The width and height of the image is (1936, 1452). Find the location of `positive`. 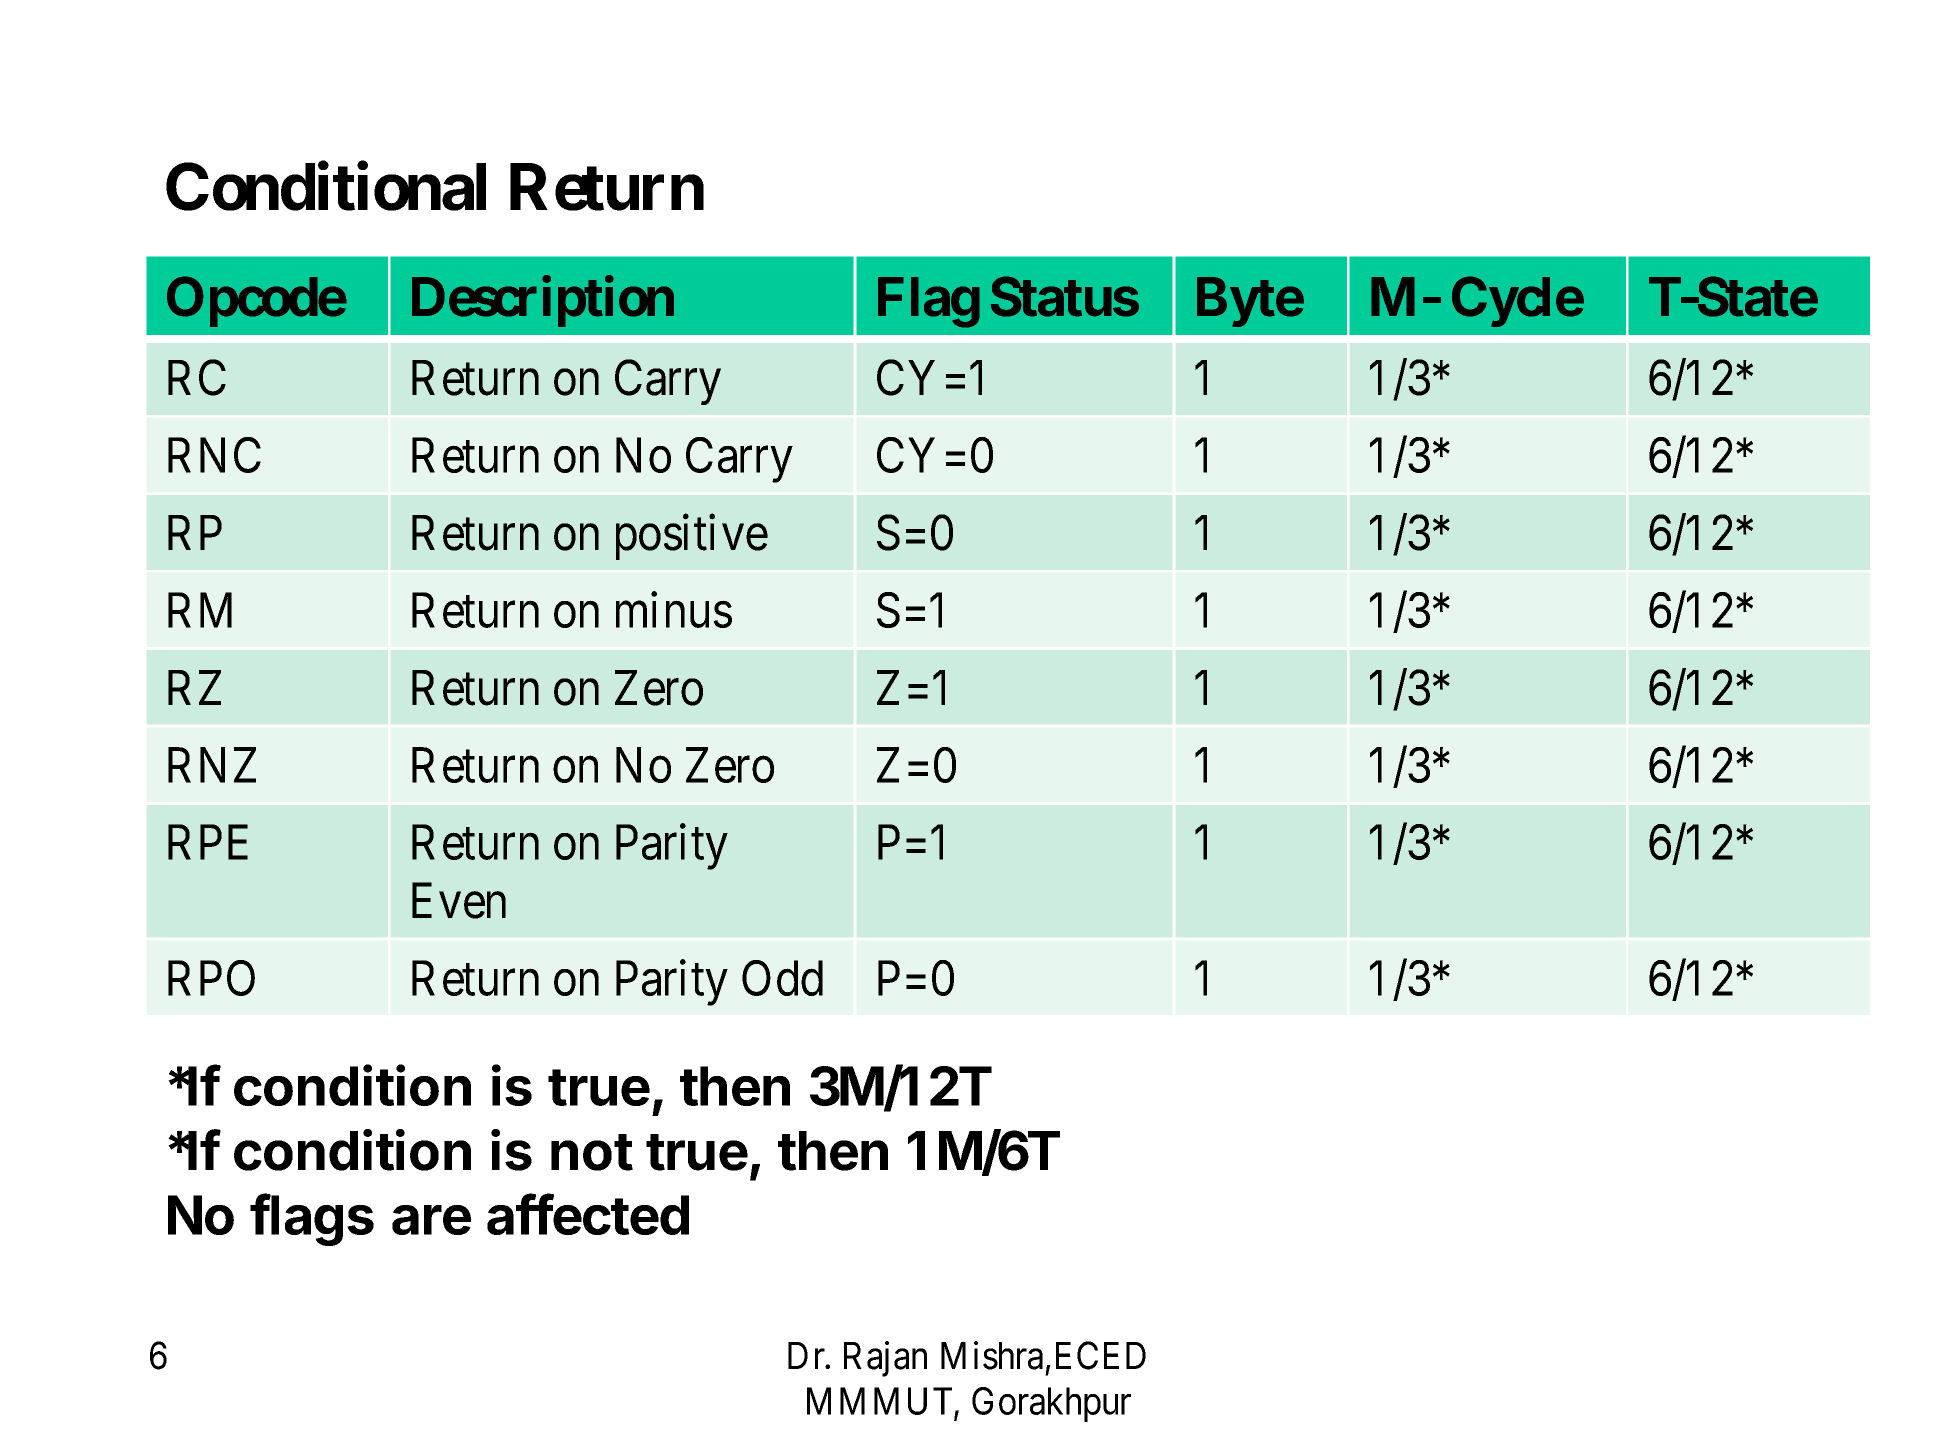

positive is located at coordinates (692, 537).
